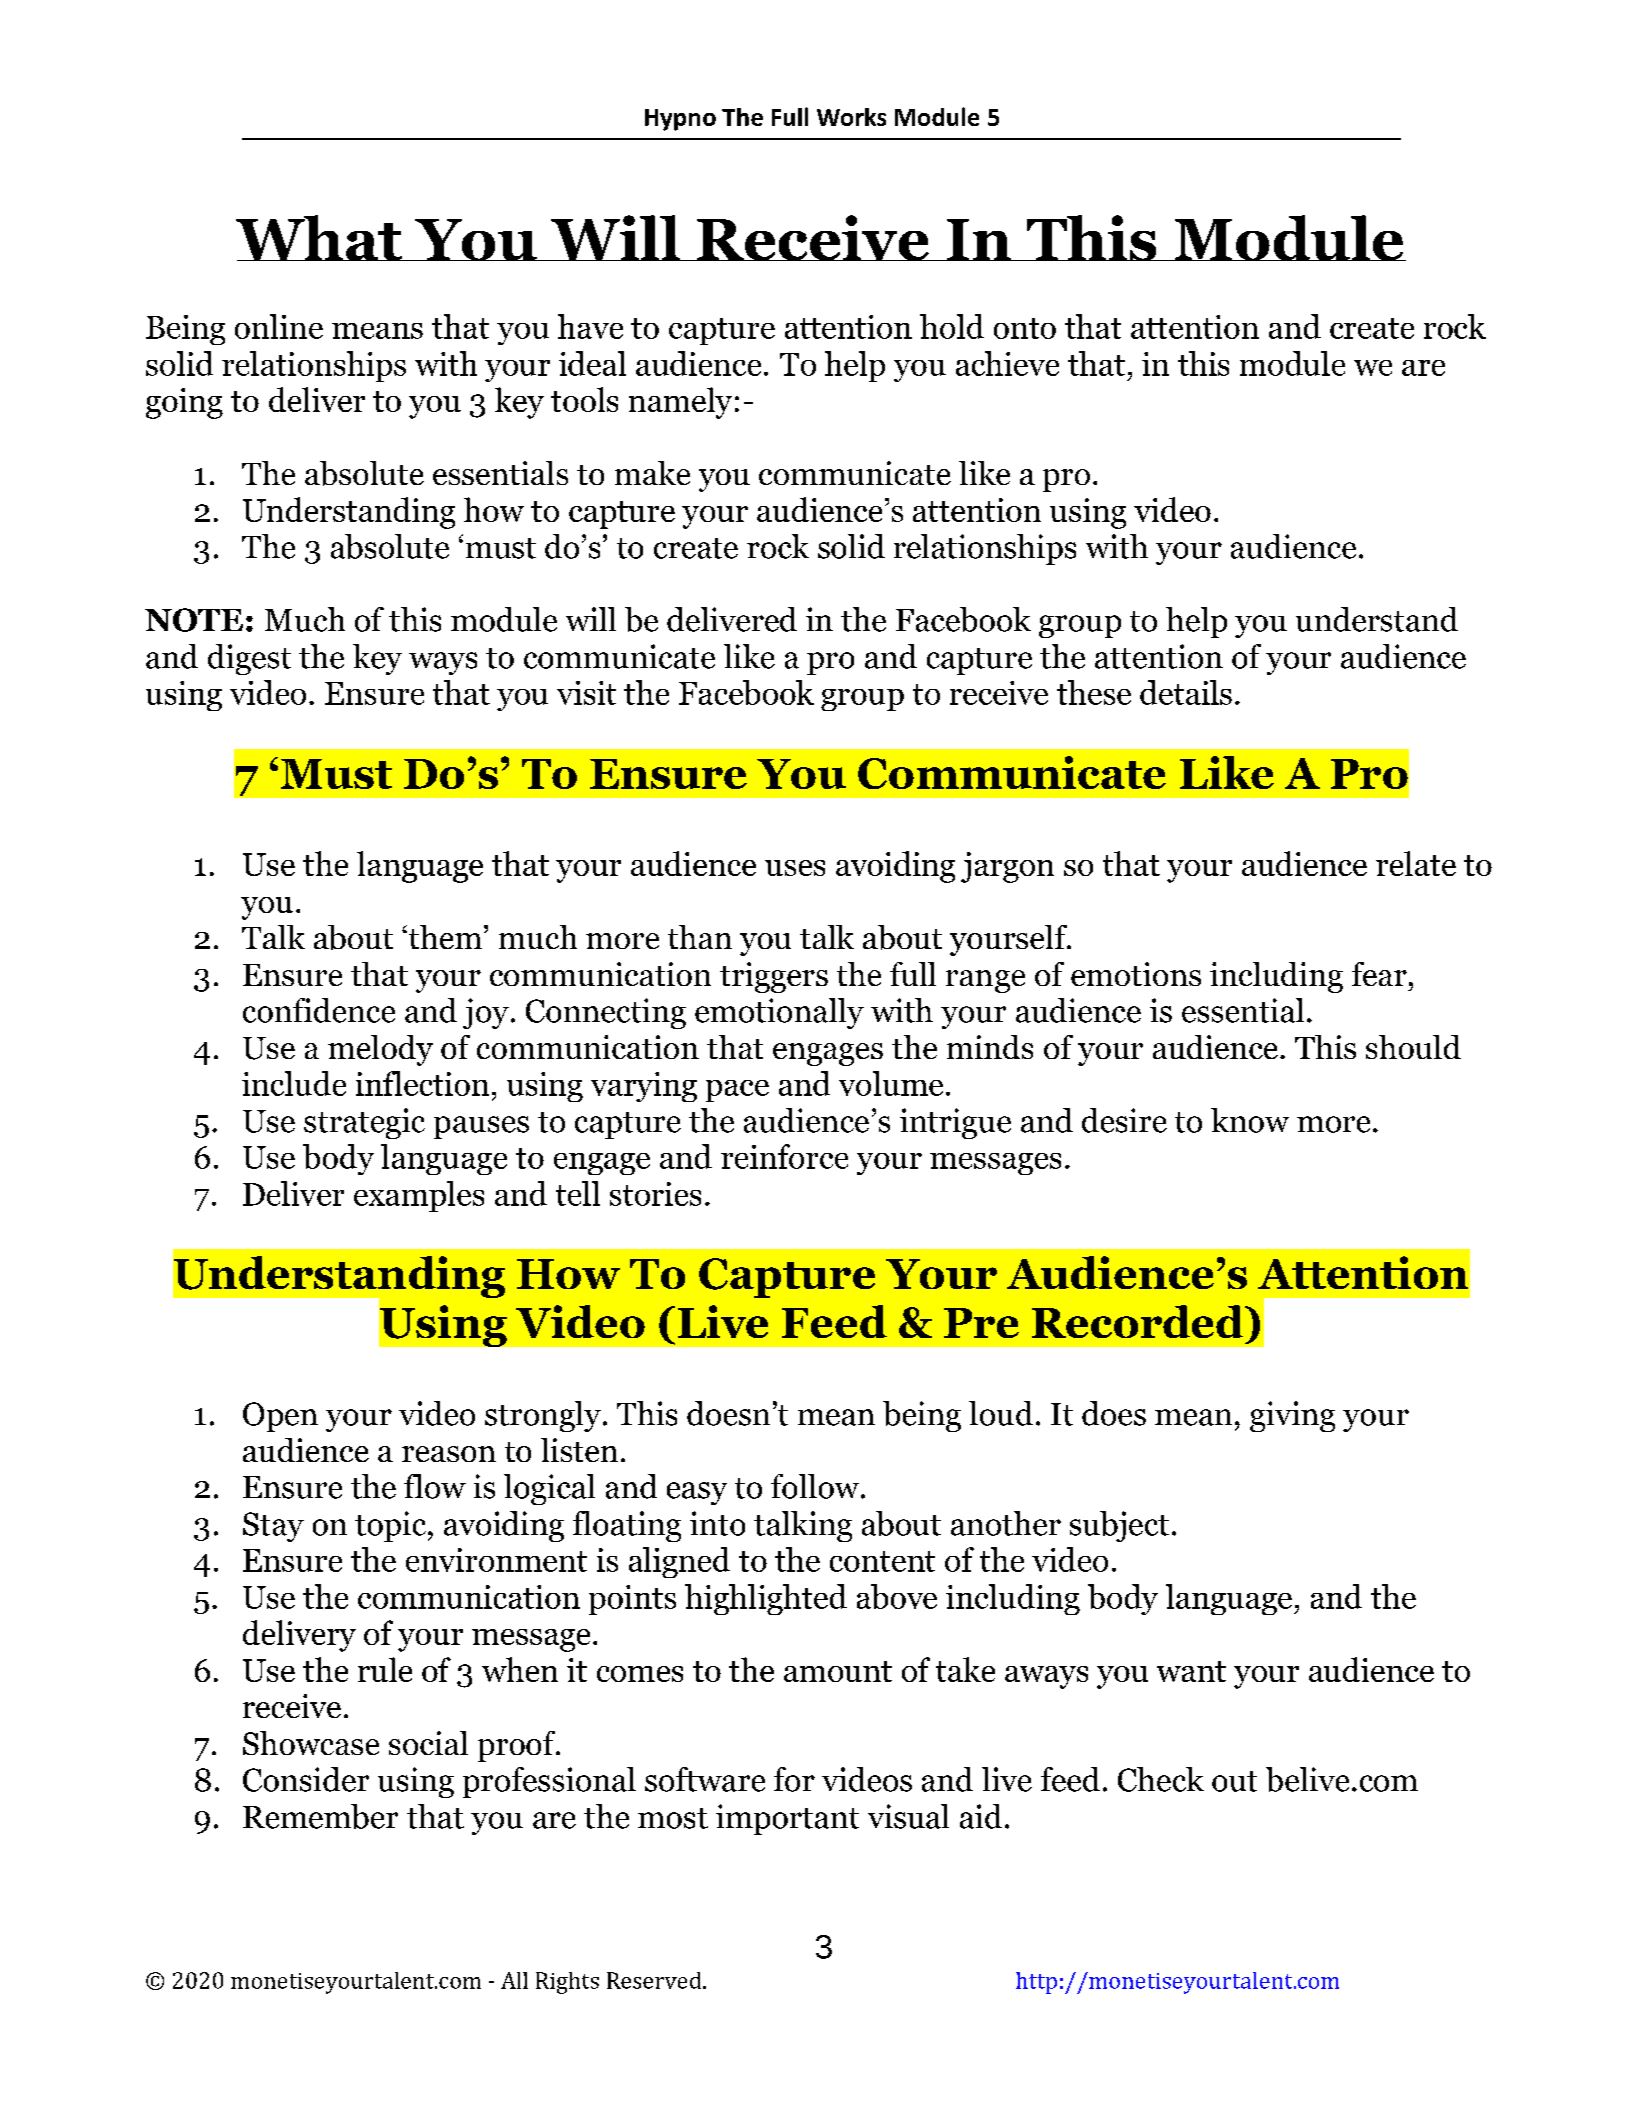 The height and width of the screenshot is (2127, 1643). Describe the element at coordinates (249, 659) in the screenshot. I see `digest` at that location.
